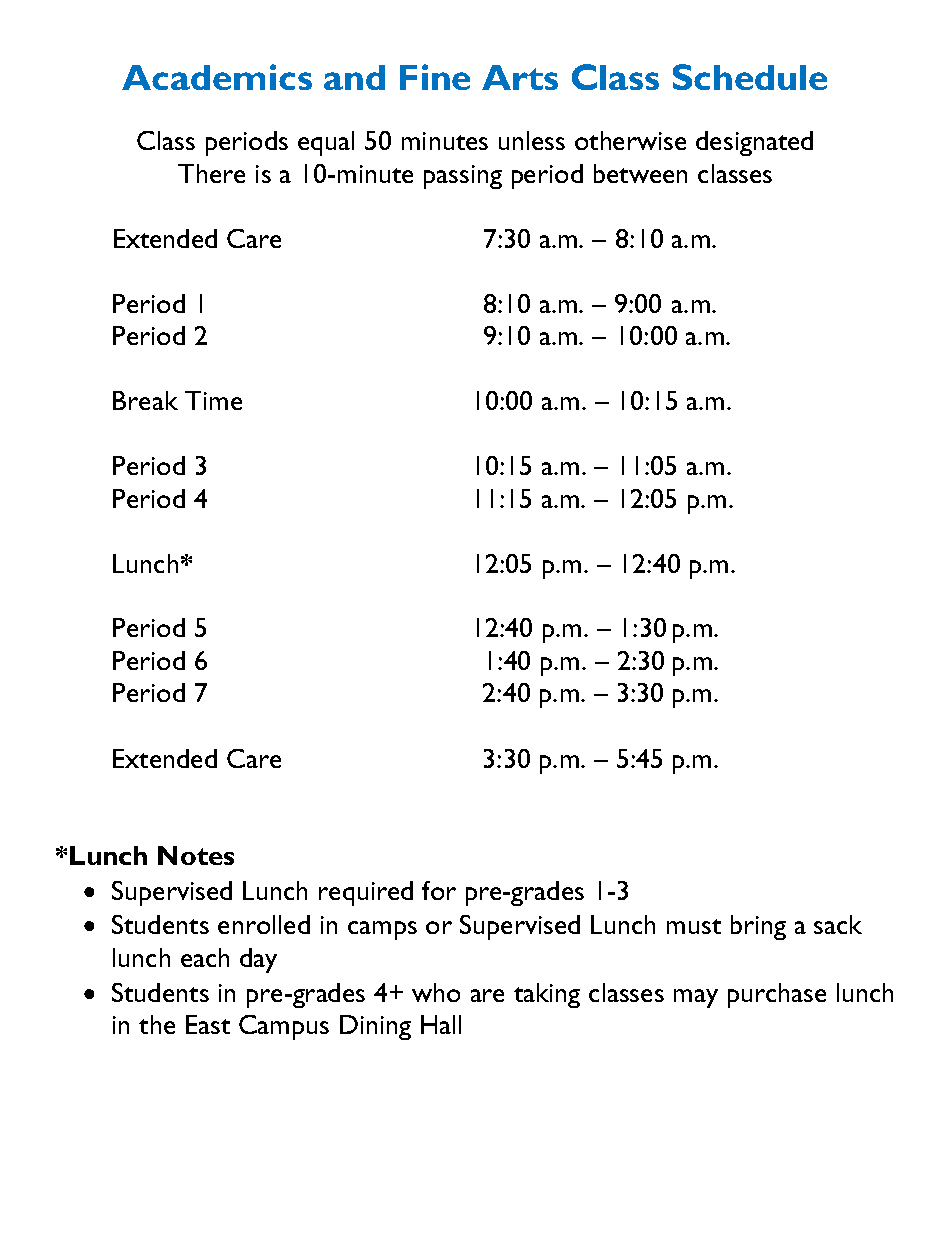  Describe the element at coordinates (520, 77) in the image. I see `Arts` at that location.
